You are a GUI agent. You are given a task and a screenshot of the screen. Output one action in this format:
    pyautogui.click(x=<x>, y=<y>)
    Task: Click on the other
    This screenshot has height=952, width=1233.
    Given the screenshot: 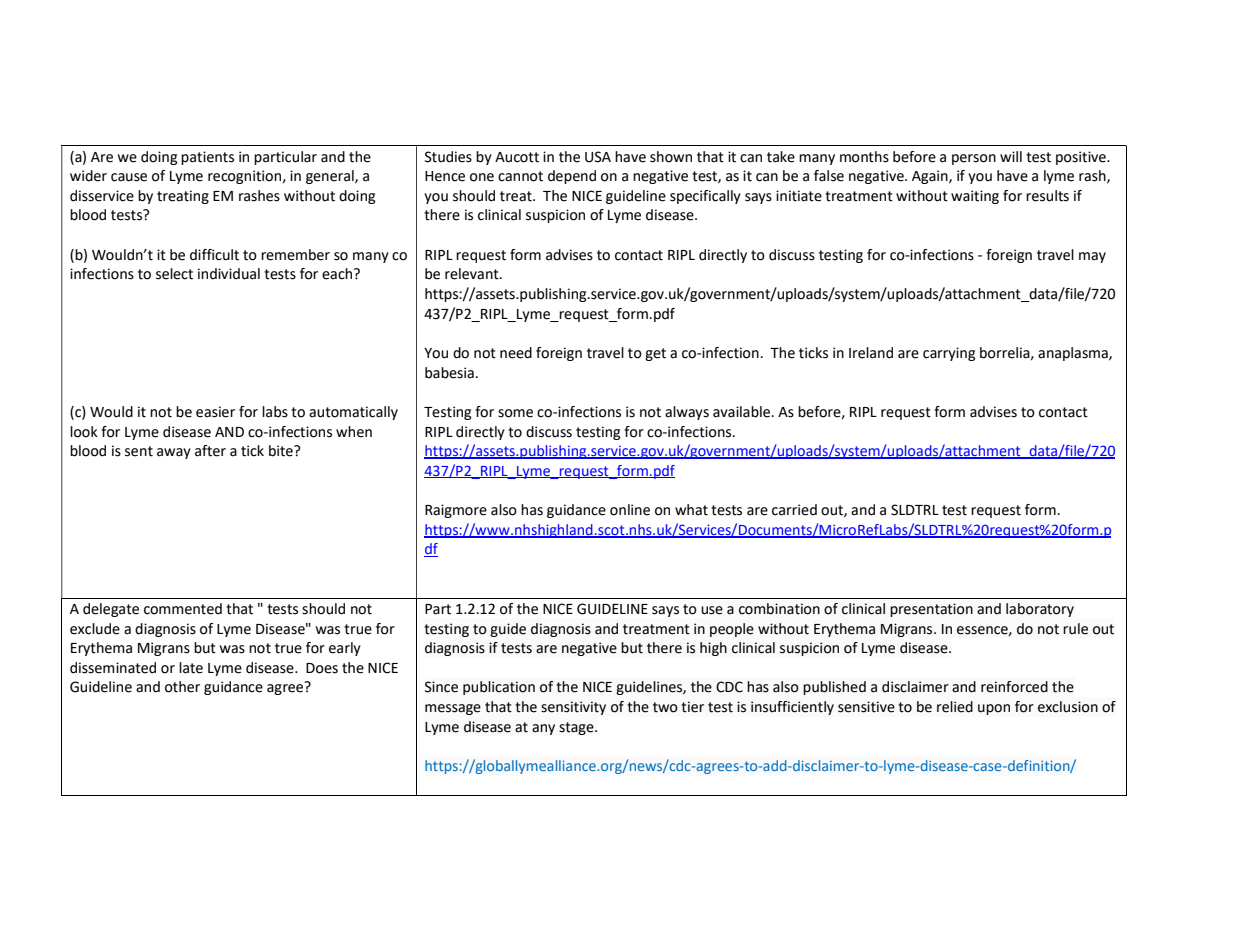 What is the action you would take?
    pyautogui.click(x=182, y=687)
